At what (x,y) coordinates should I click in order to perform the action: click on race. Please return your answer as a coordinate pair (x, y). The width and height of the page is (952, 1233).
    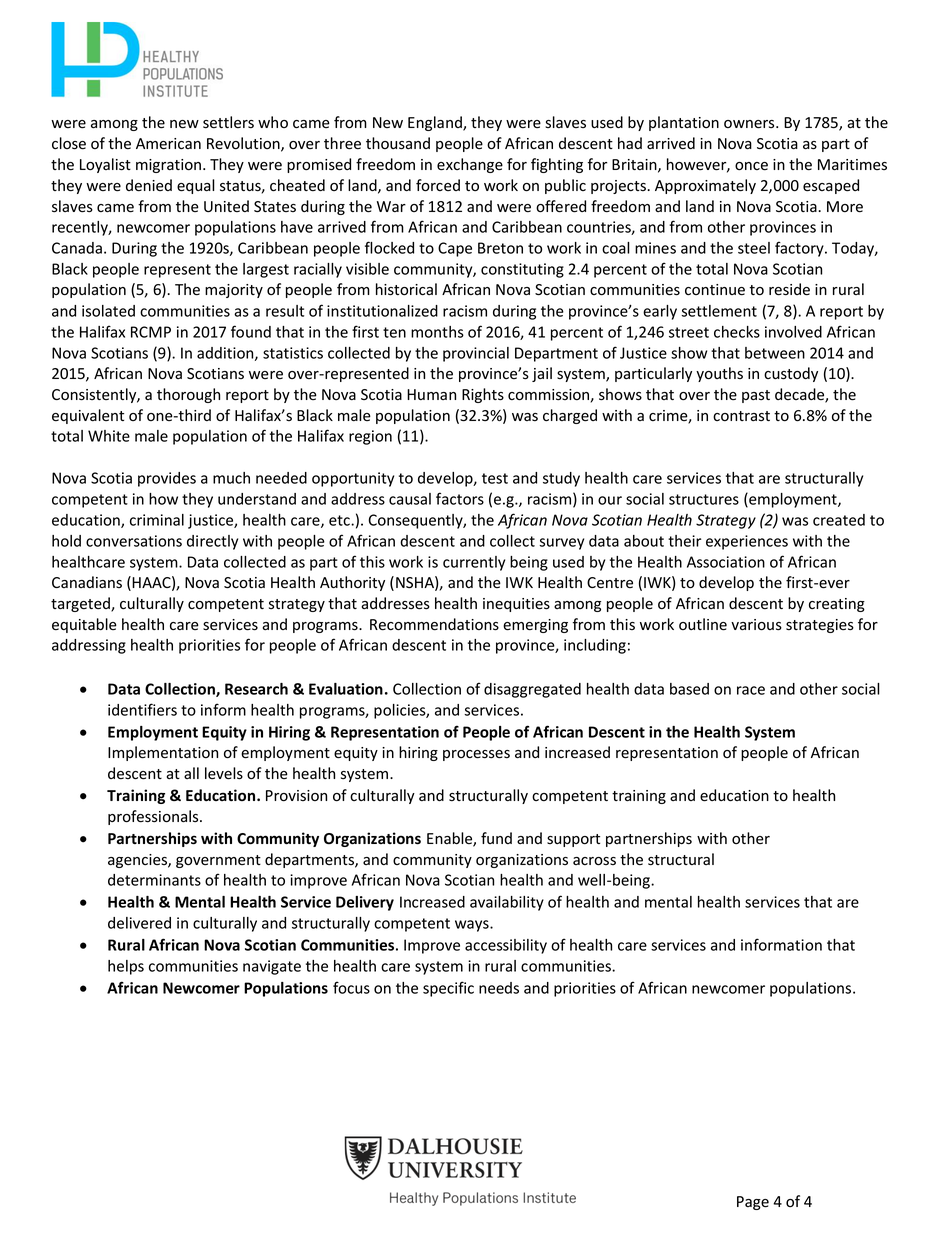
    Looking at the image, I should click on (751, 690).
